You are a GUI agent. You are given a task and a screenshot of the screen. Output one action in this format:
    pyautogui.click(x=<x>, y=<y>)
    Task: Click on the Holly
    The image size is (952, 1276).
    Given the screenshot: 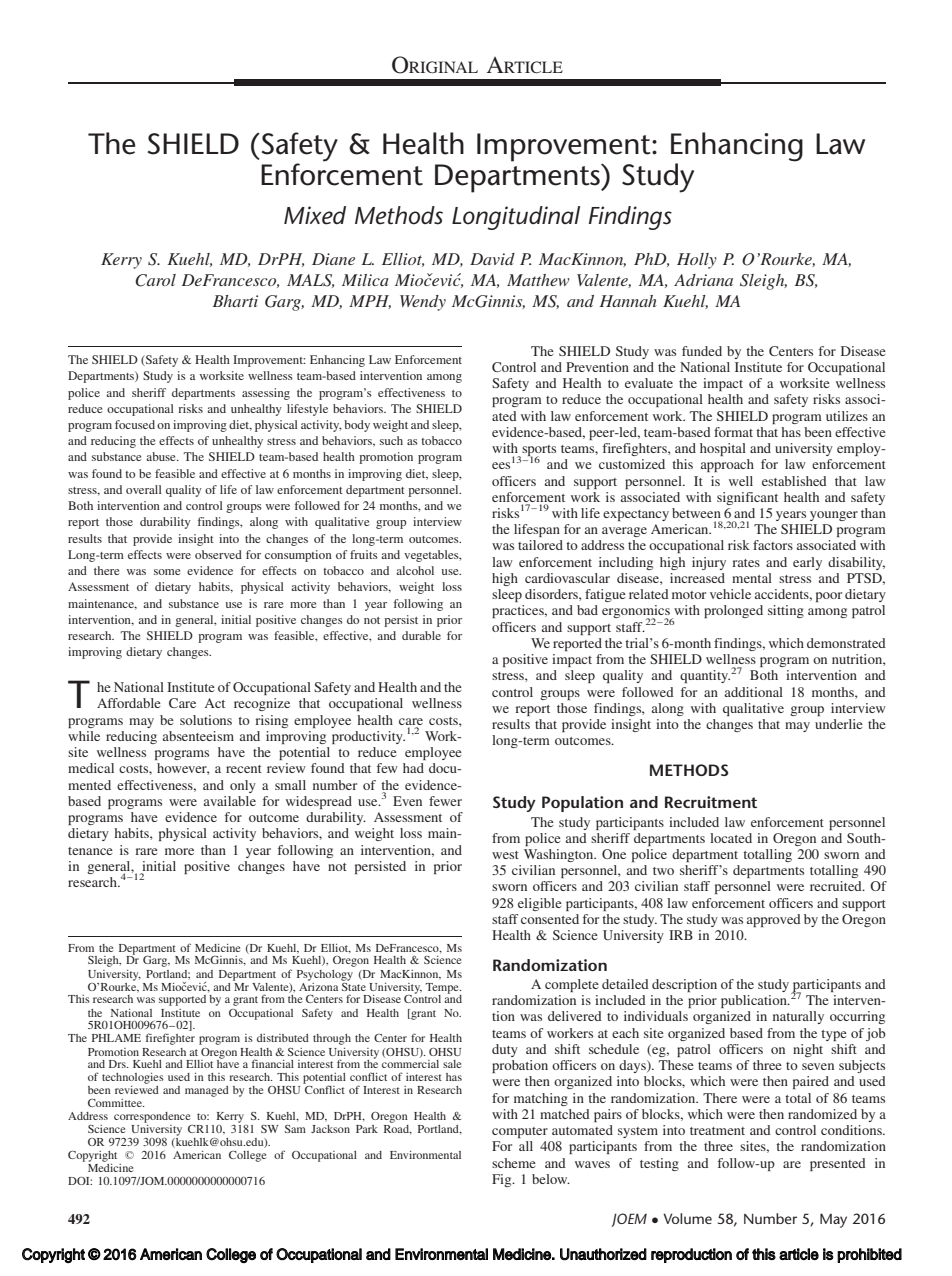 What is the action you would take?
    pyautogui.click(x=697, y=261)
